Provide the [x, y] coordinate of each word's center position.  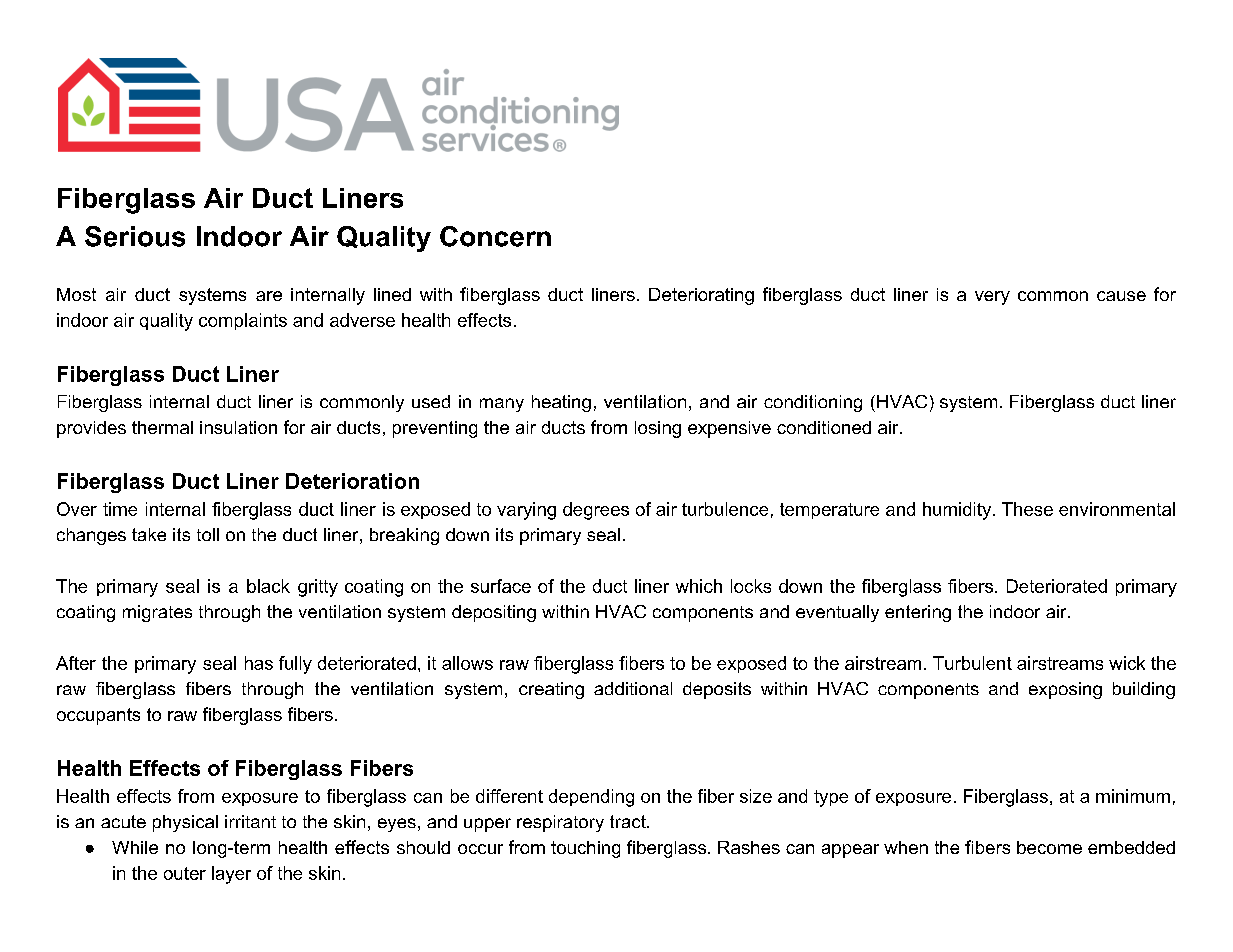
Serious [135, 236]
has [259, 663]
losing [658, 429]
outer [185, 873]
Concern [495, 236]
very [992, 298]
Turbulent [972, 663]
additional [633, 688]
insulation [238, 427]
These [1027, 509]
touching [585, 849]
